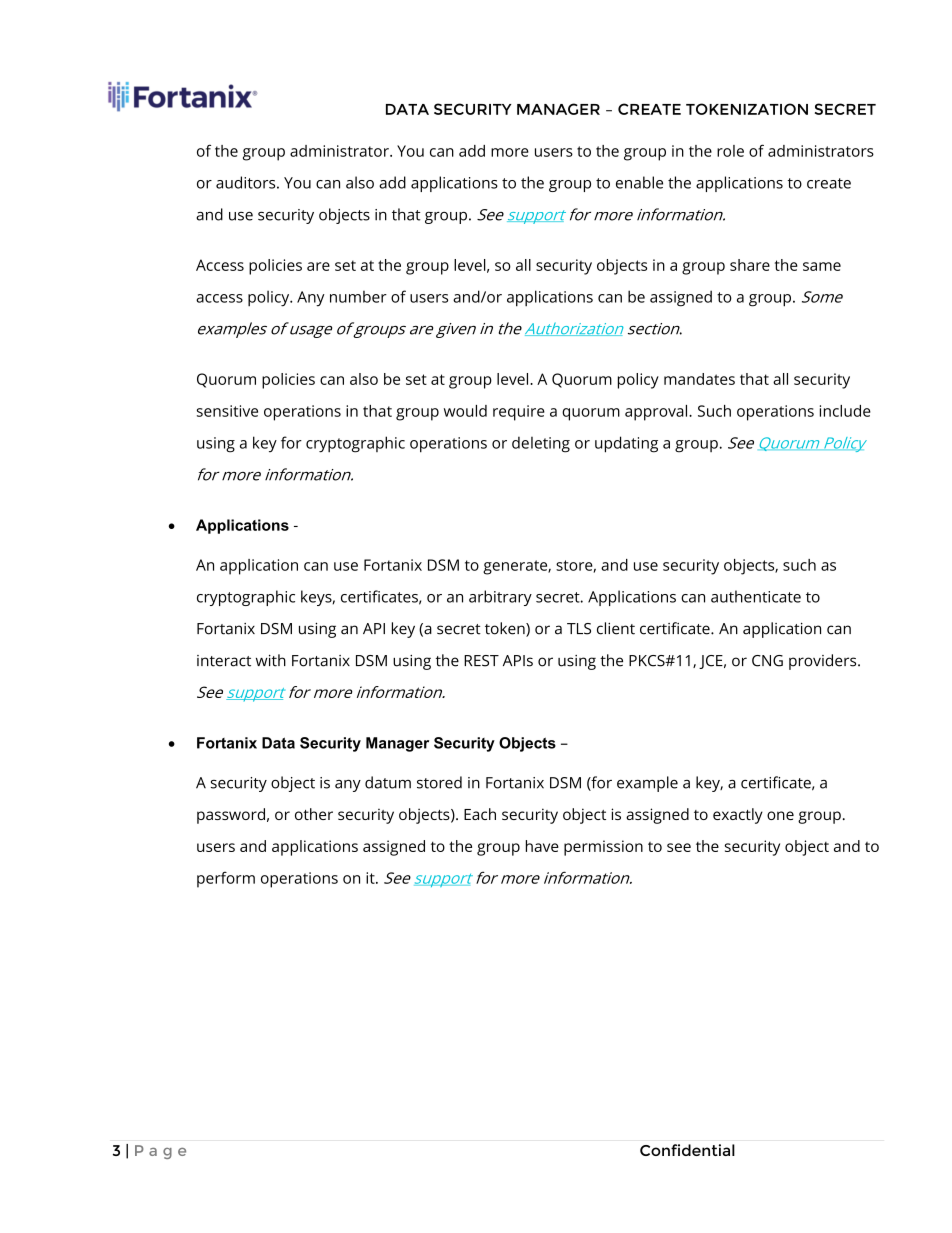  What do you see at coordinates (730, 151) in the screenshot?
I see `role` at bounding box center [730, 151].
